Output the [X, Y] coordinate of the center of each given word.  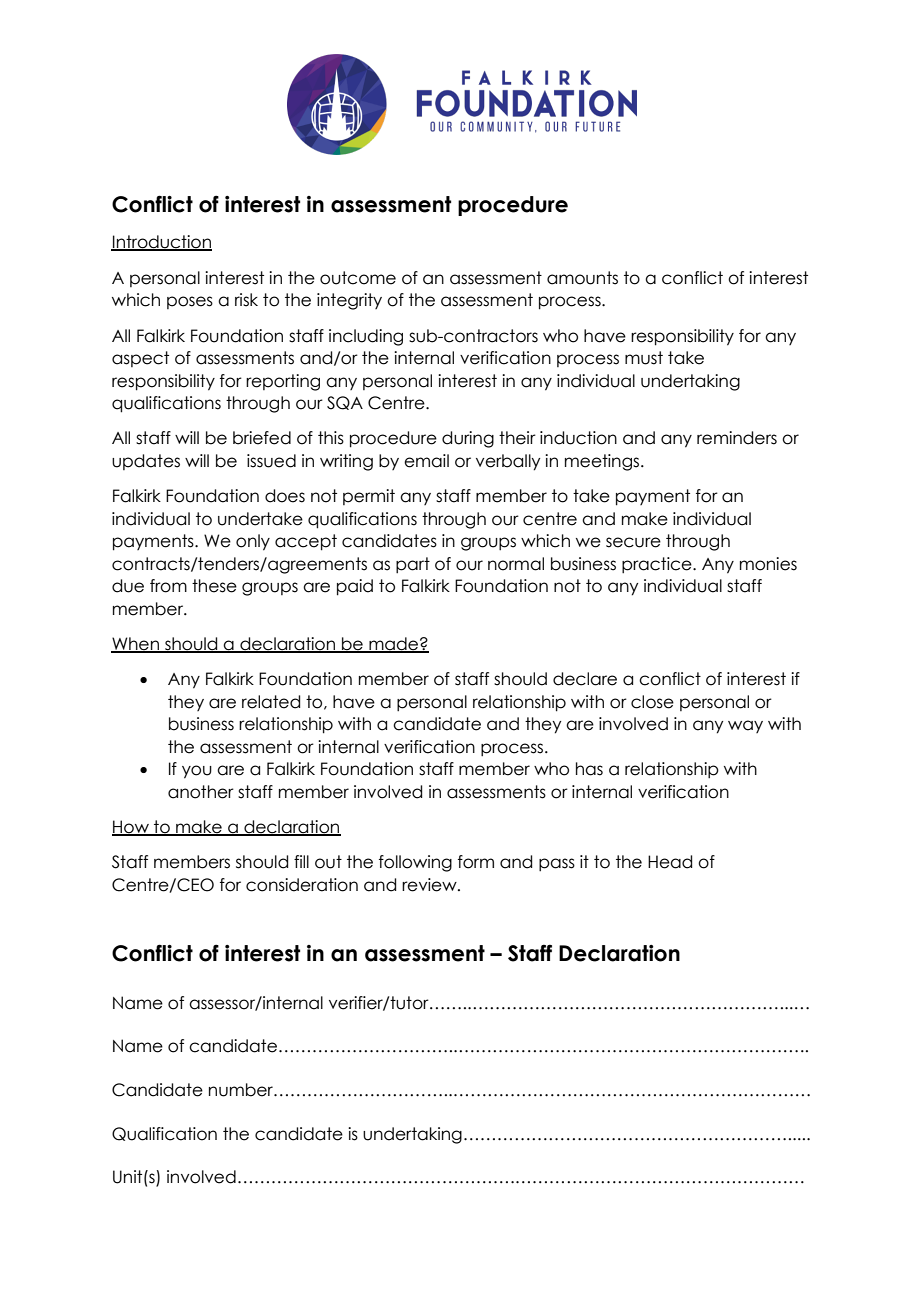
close [652, 702]
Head [670, 862]
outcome [358, 278]
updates [146, 462]
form [476, 862]
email [426, 461]
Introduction [161, 243]
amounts [582, 278]
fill [301, 861]
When [136, 645]
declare [585, 679]
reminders [737, 438]
